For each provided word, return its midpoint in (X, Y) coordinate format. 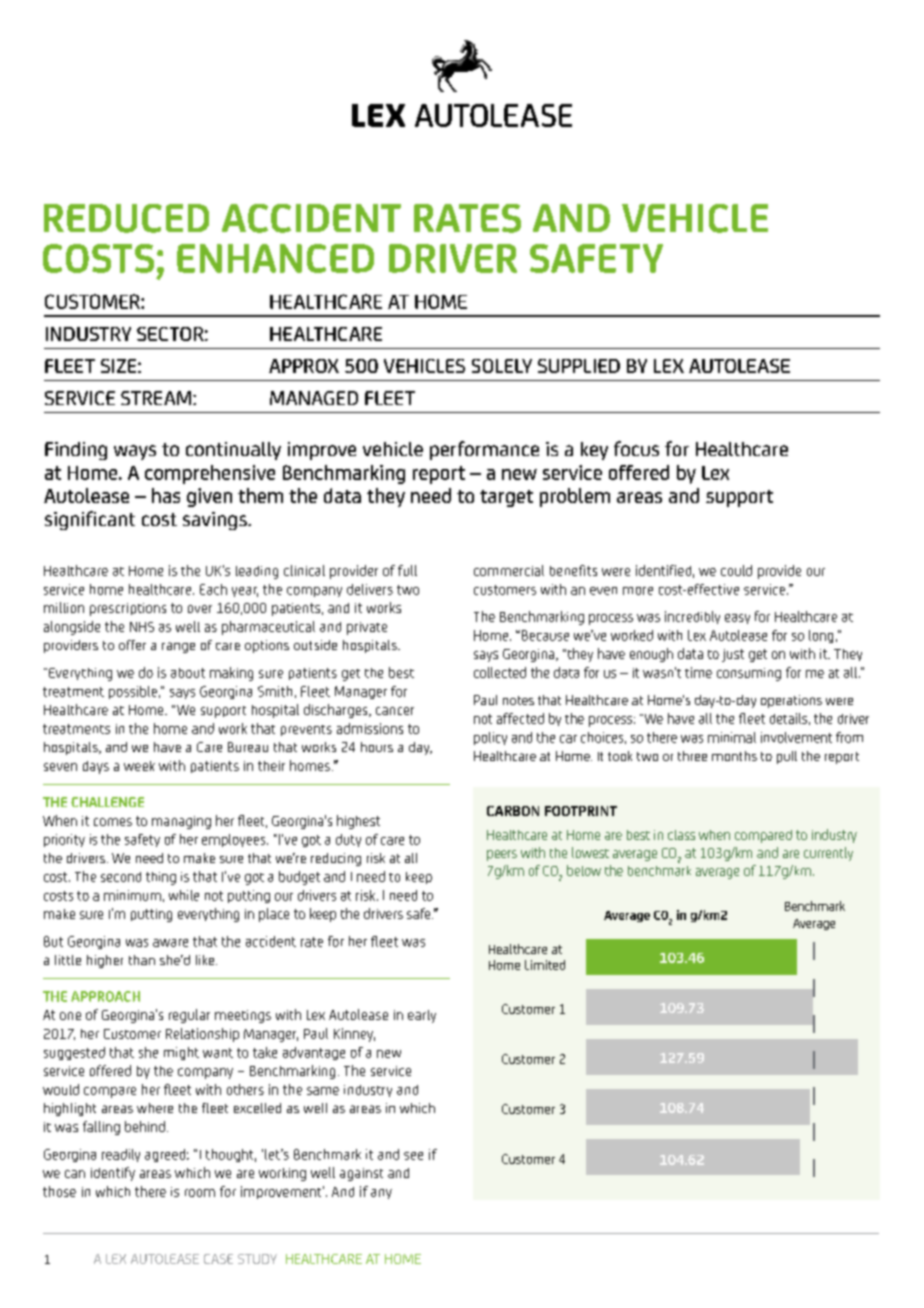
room (200, 1193)
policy (490, 738)
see (413, 1156)
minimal (732, 737)
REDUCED (126, 218)
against (361, 1174)
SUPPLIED (579, 366)
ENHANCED (275, 258)
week (139, 766)
